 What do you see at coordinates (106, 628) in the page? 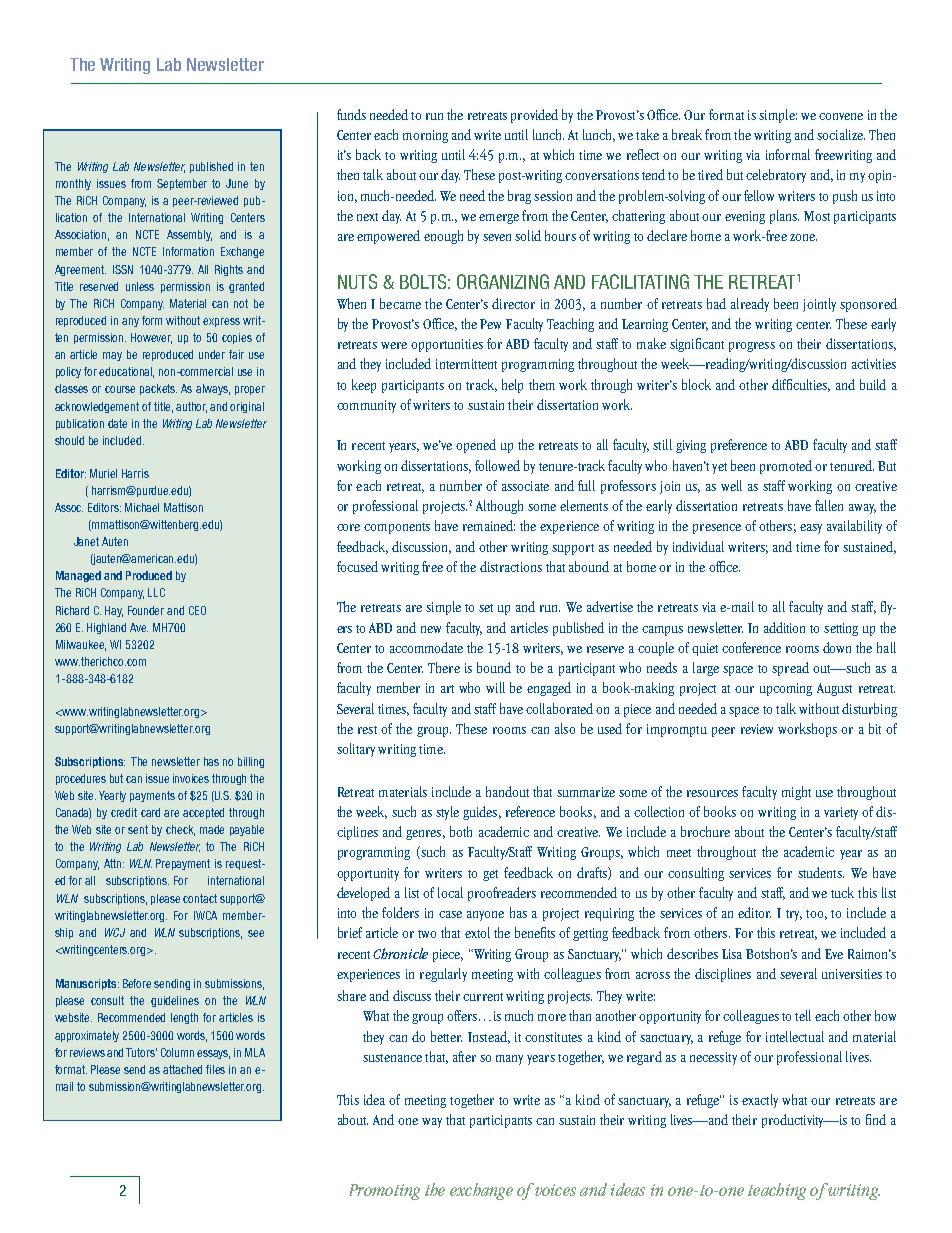
I see `Highland` at bounding box center [106, 628].
